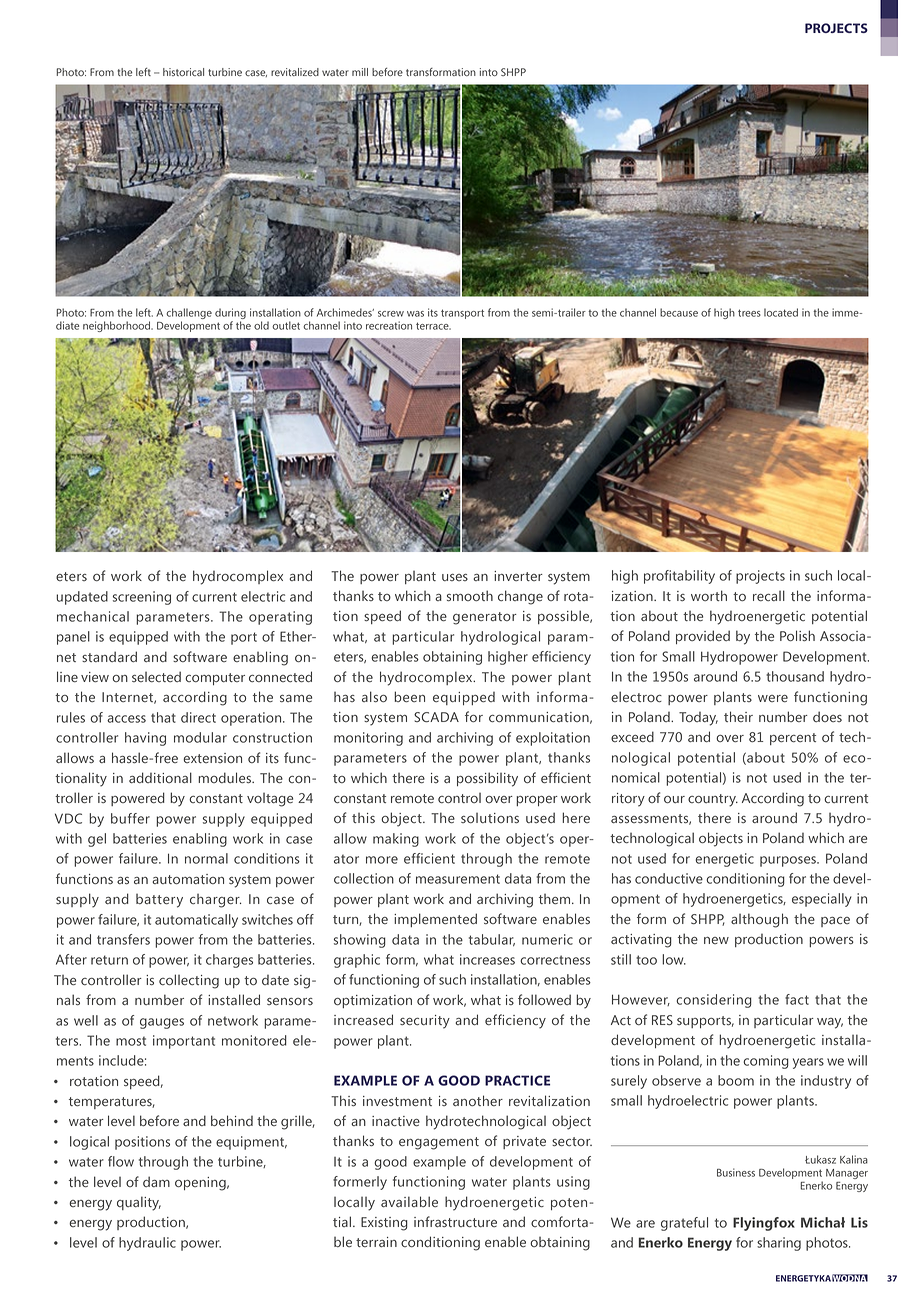 The height and width of the screenshot is (1308, 924). Describe the element at coordinates (781, 312) in the screenshot. I see `located` at that location.
